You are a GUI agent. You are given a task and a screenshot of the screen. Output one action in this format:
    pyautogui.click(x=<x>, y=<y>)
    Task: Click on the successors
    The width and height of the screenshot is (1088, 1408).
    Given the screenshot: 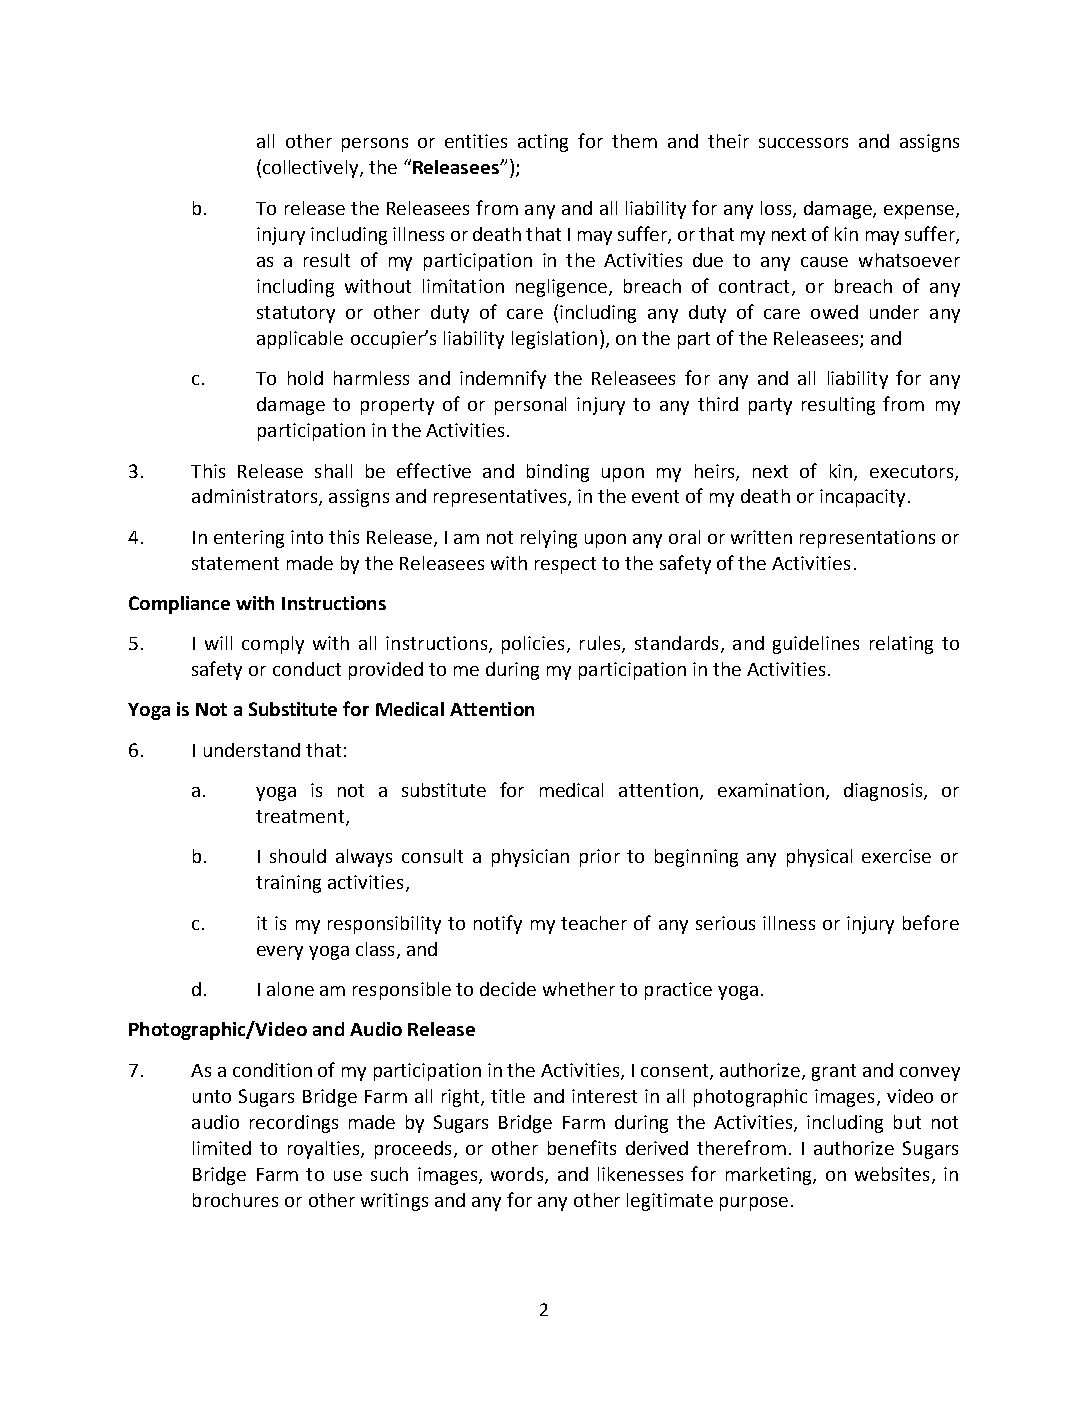 What is the action you would take?
    pyautogui.click(x=803, y=143)
